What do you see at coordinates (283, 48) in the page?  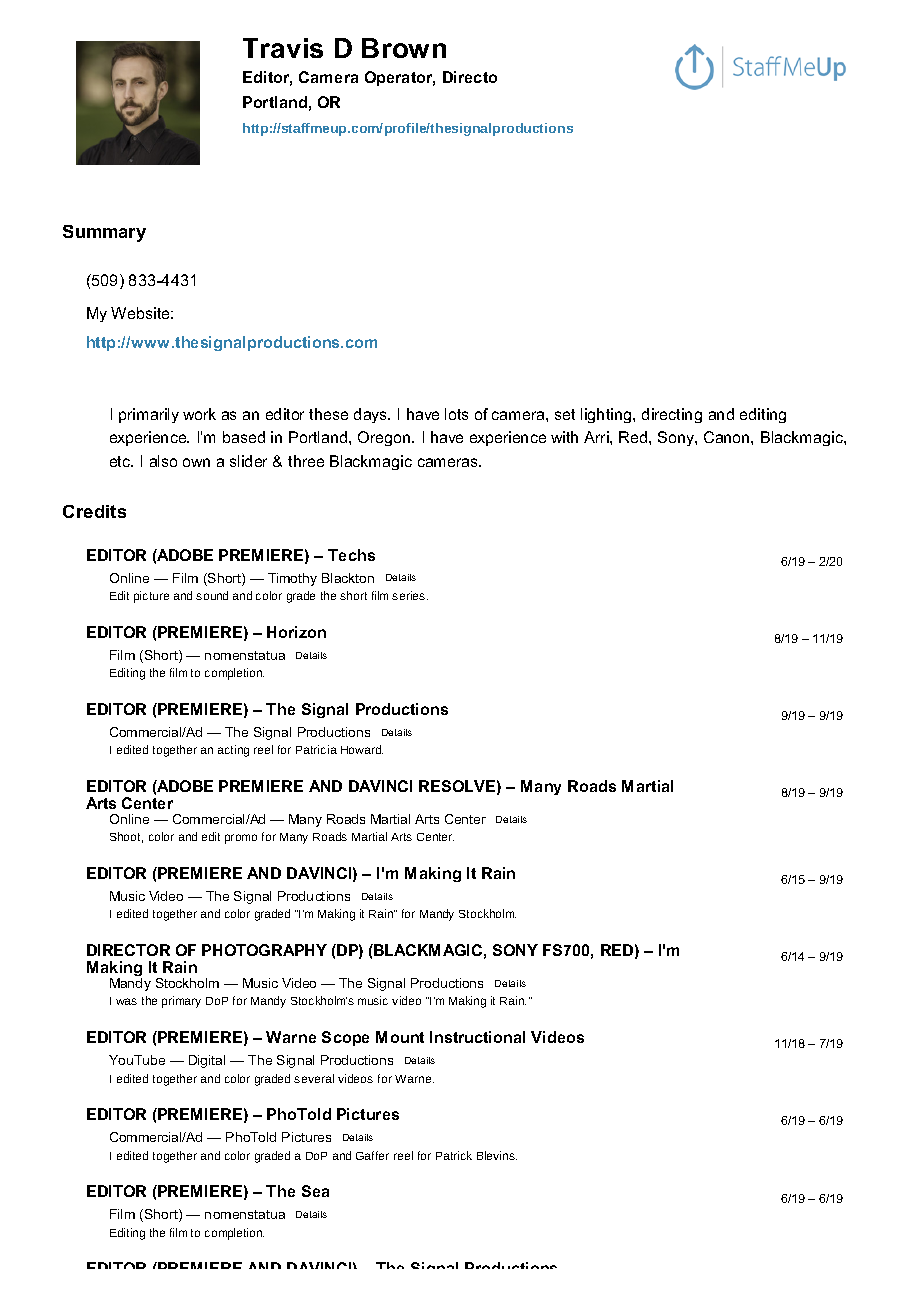 I see `Travis` at bounding box center [283, 48].
